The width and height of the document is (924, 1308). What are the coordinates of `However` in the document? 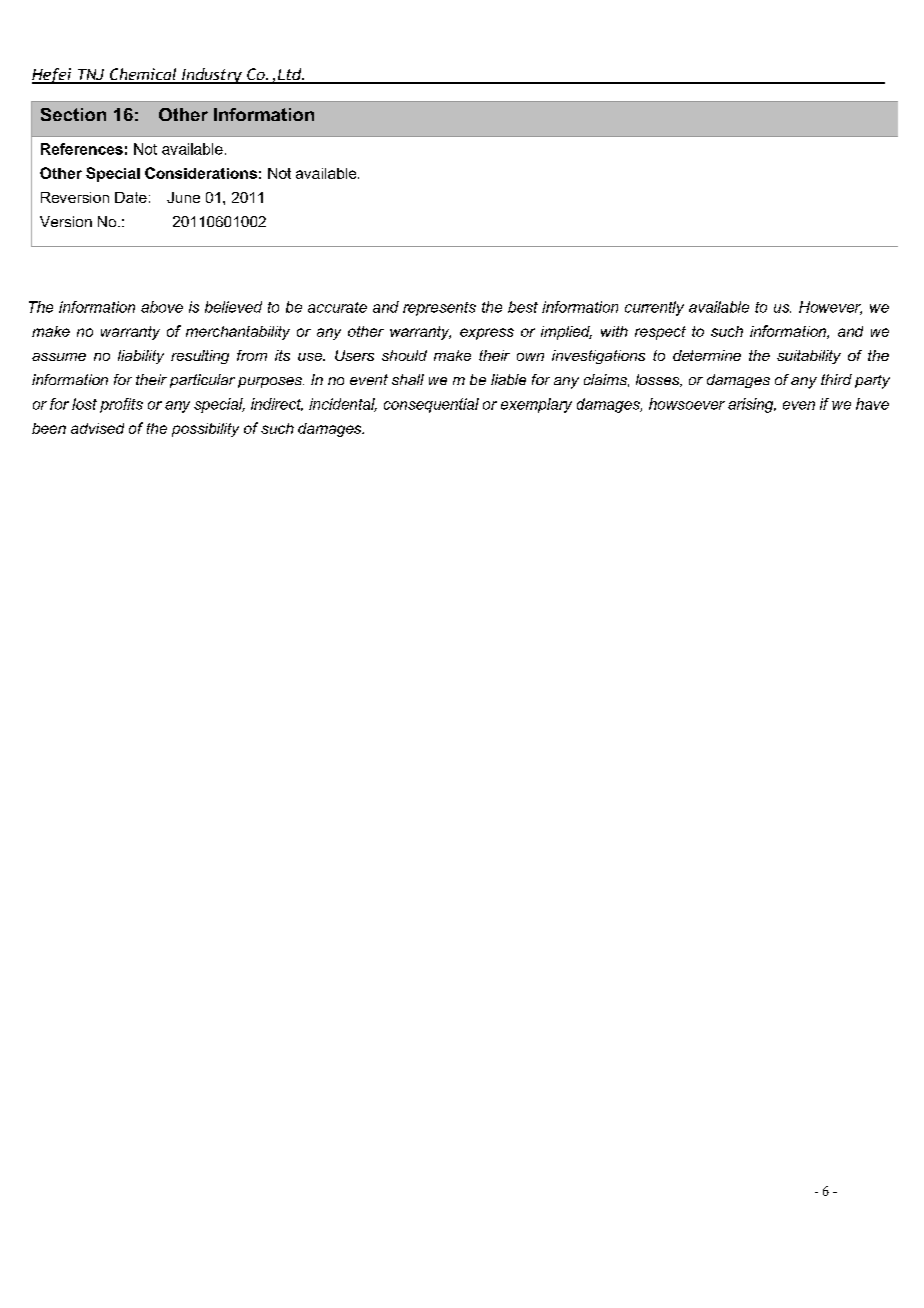 It's located at (830, 308).
